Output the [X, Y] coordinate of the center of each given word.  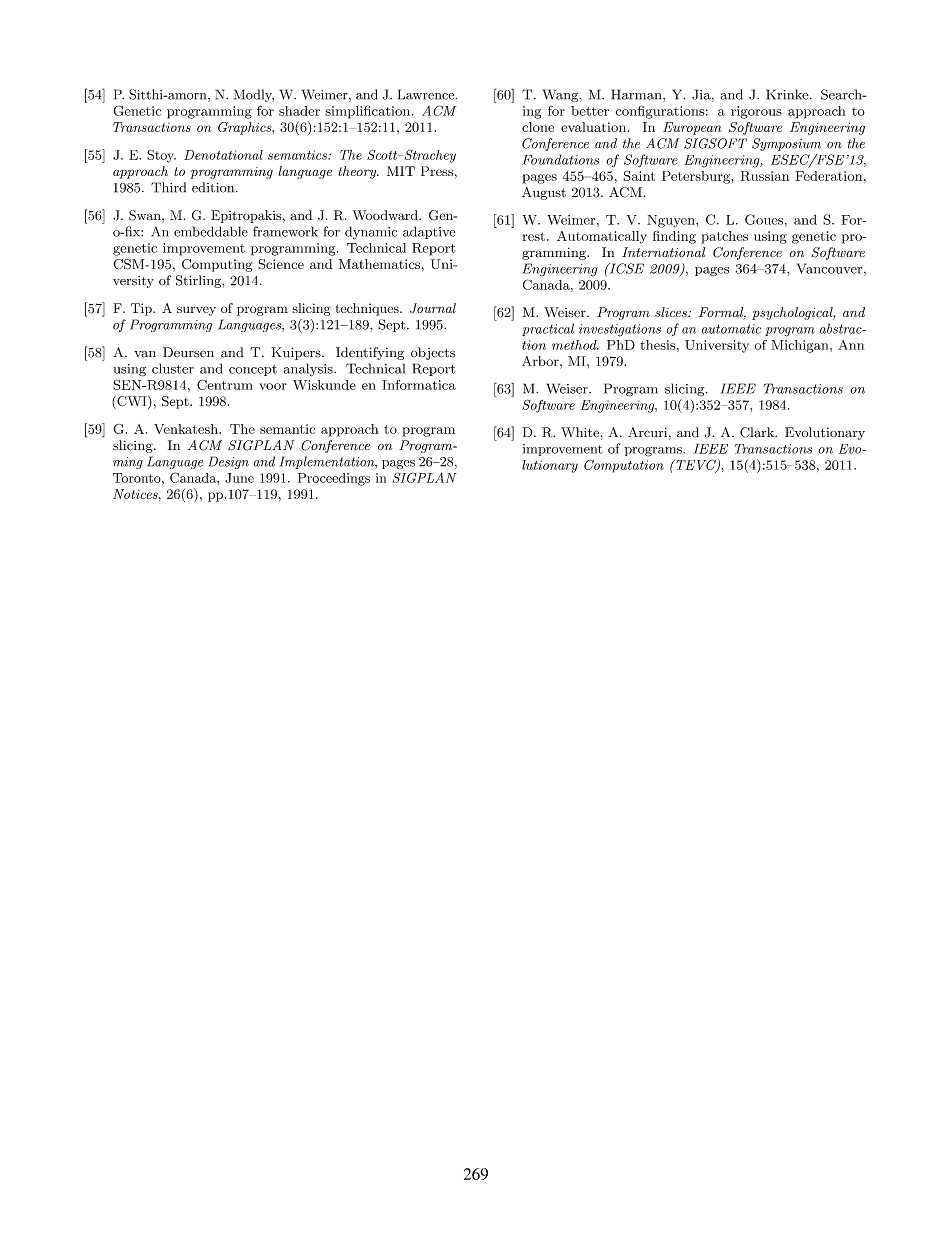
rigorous [756, 112]
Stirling [199, 281]
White [580, 432]
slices [672, 312]
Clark [758, 432]
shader [299, 111]
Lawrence [427, 94]
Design [228, 462]
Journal [433, 308]
